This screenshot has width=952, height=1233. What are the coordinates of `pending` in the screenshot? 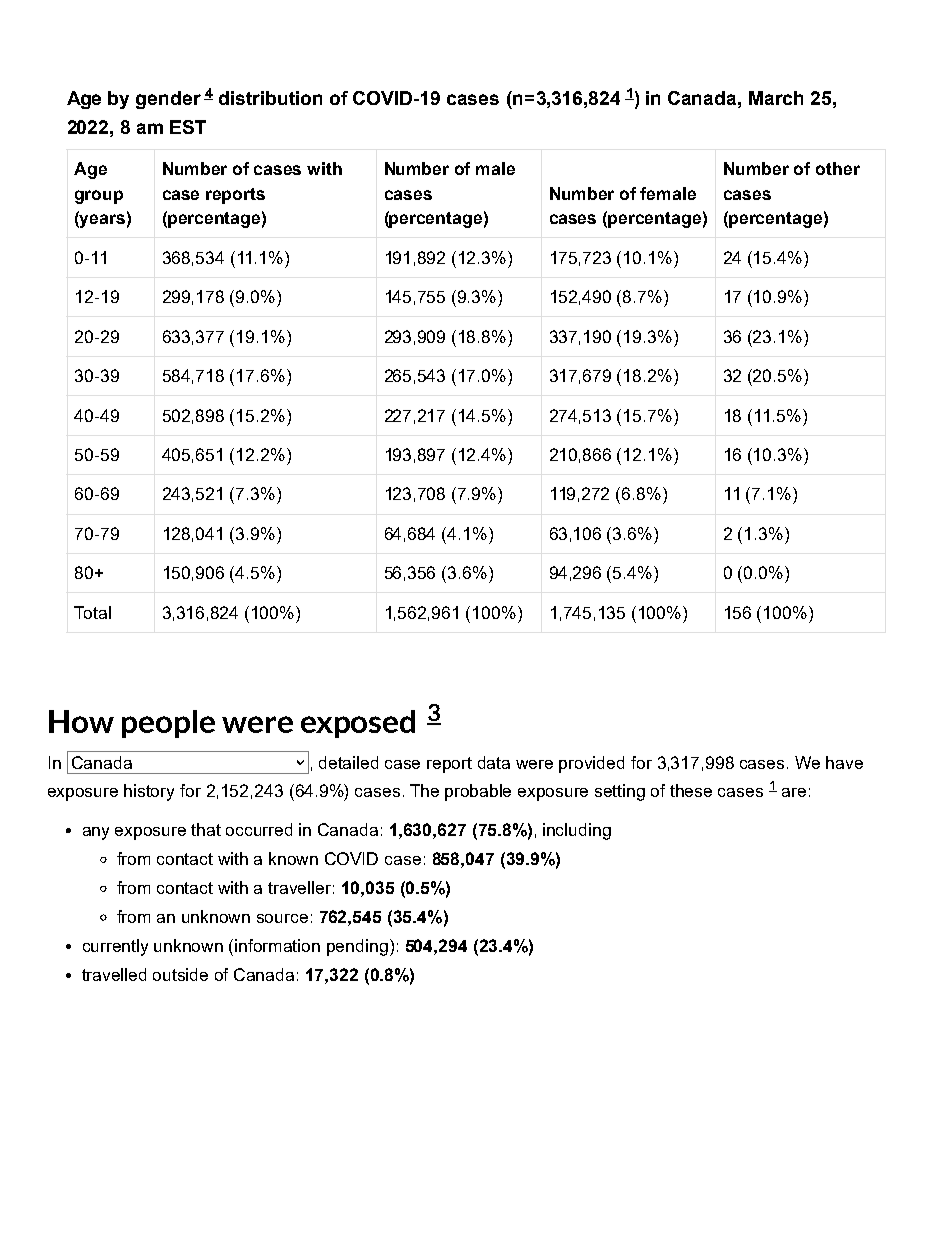 It's located at (357, 947).
